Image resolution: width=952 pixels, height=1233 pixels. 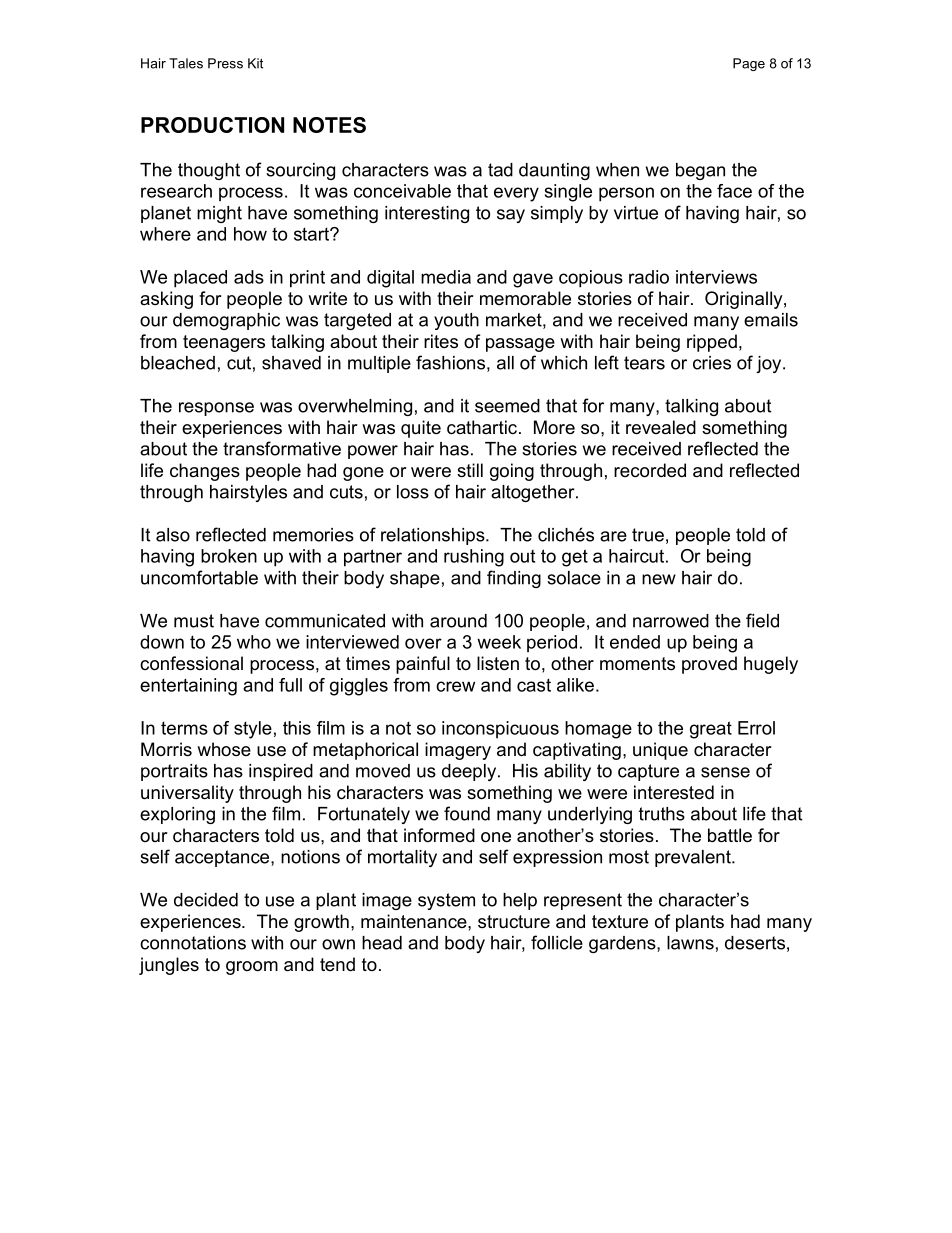 What do you see at coordinates (648, 535) in the image?
I see `true` at bounding box center [648, 535].
